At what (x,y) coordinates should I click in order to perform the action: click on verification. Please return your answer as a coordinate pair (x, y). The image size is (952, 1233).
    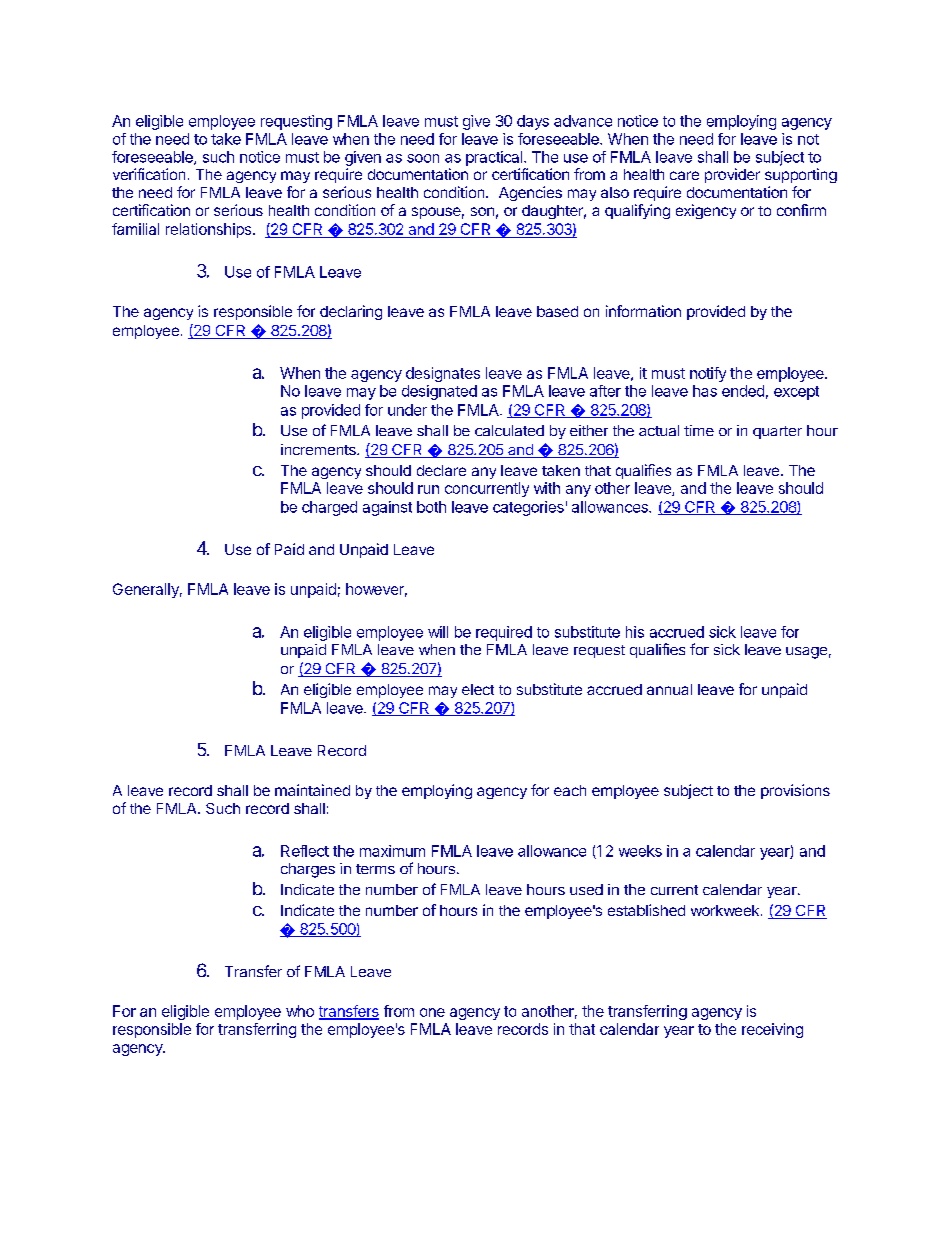
    Looking at the image, I should click on (149, 174).
